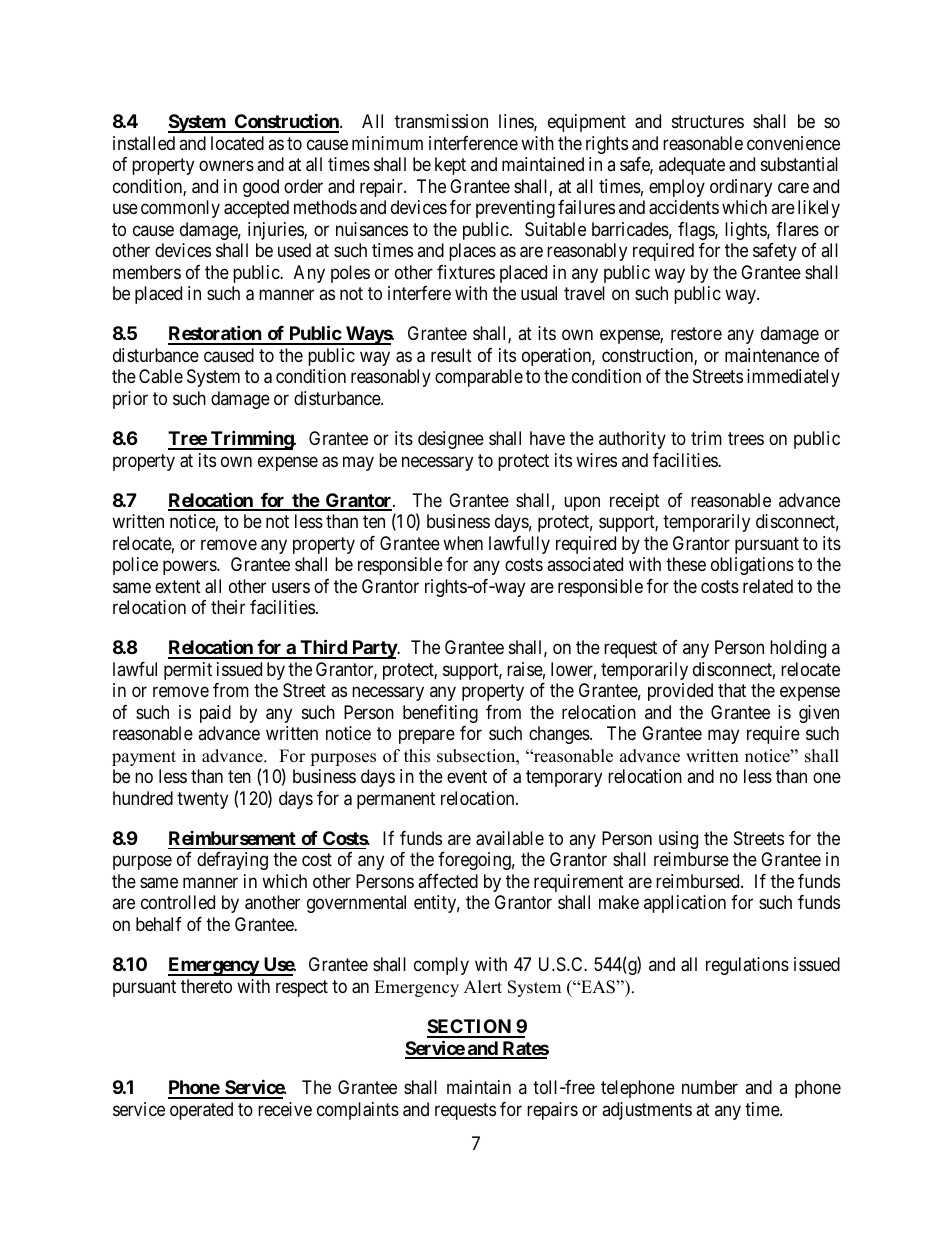 The height and width of the document is (1233, 952). What do you see at coordinates (226, 166) in the document?
I see `owners` at bounding box center [226, 166].
